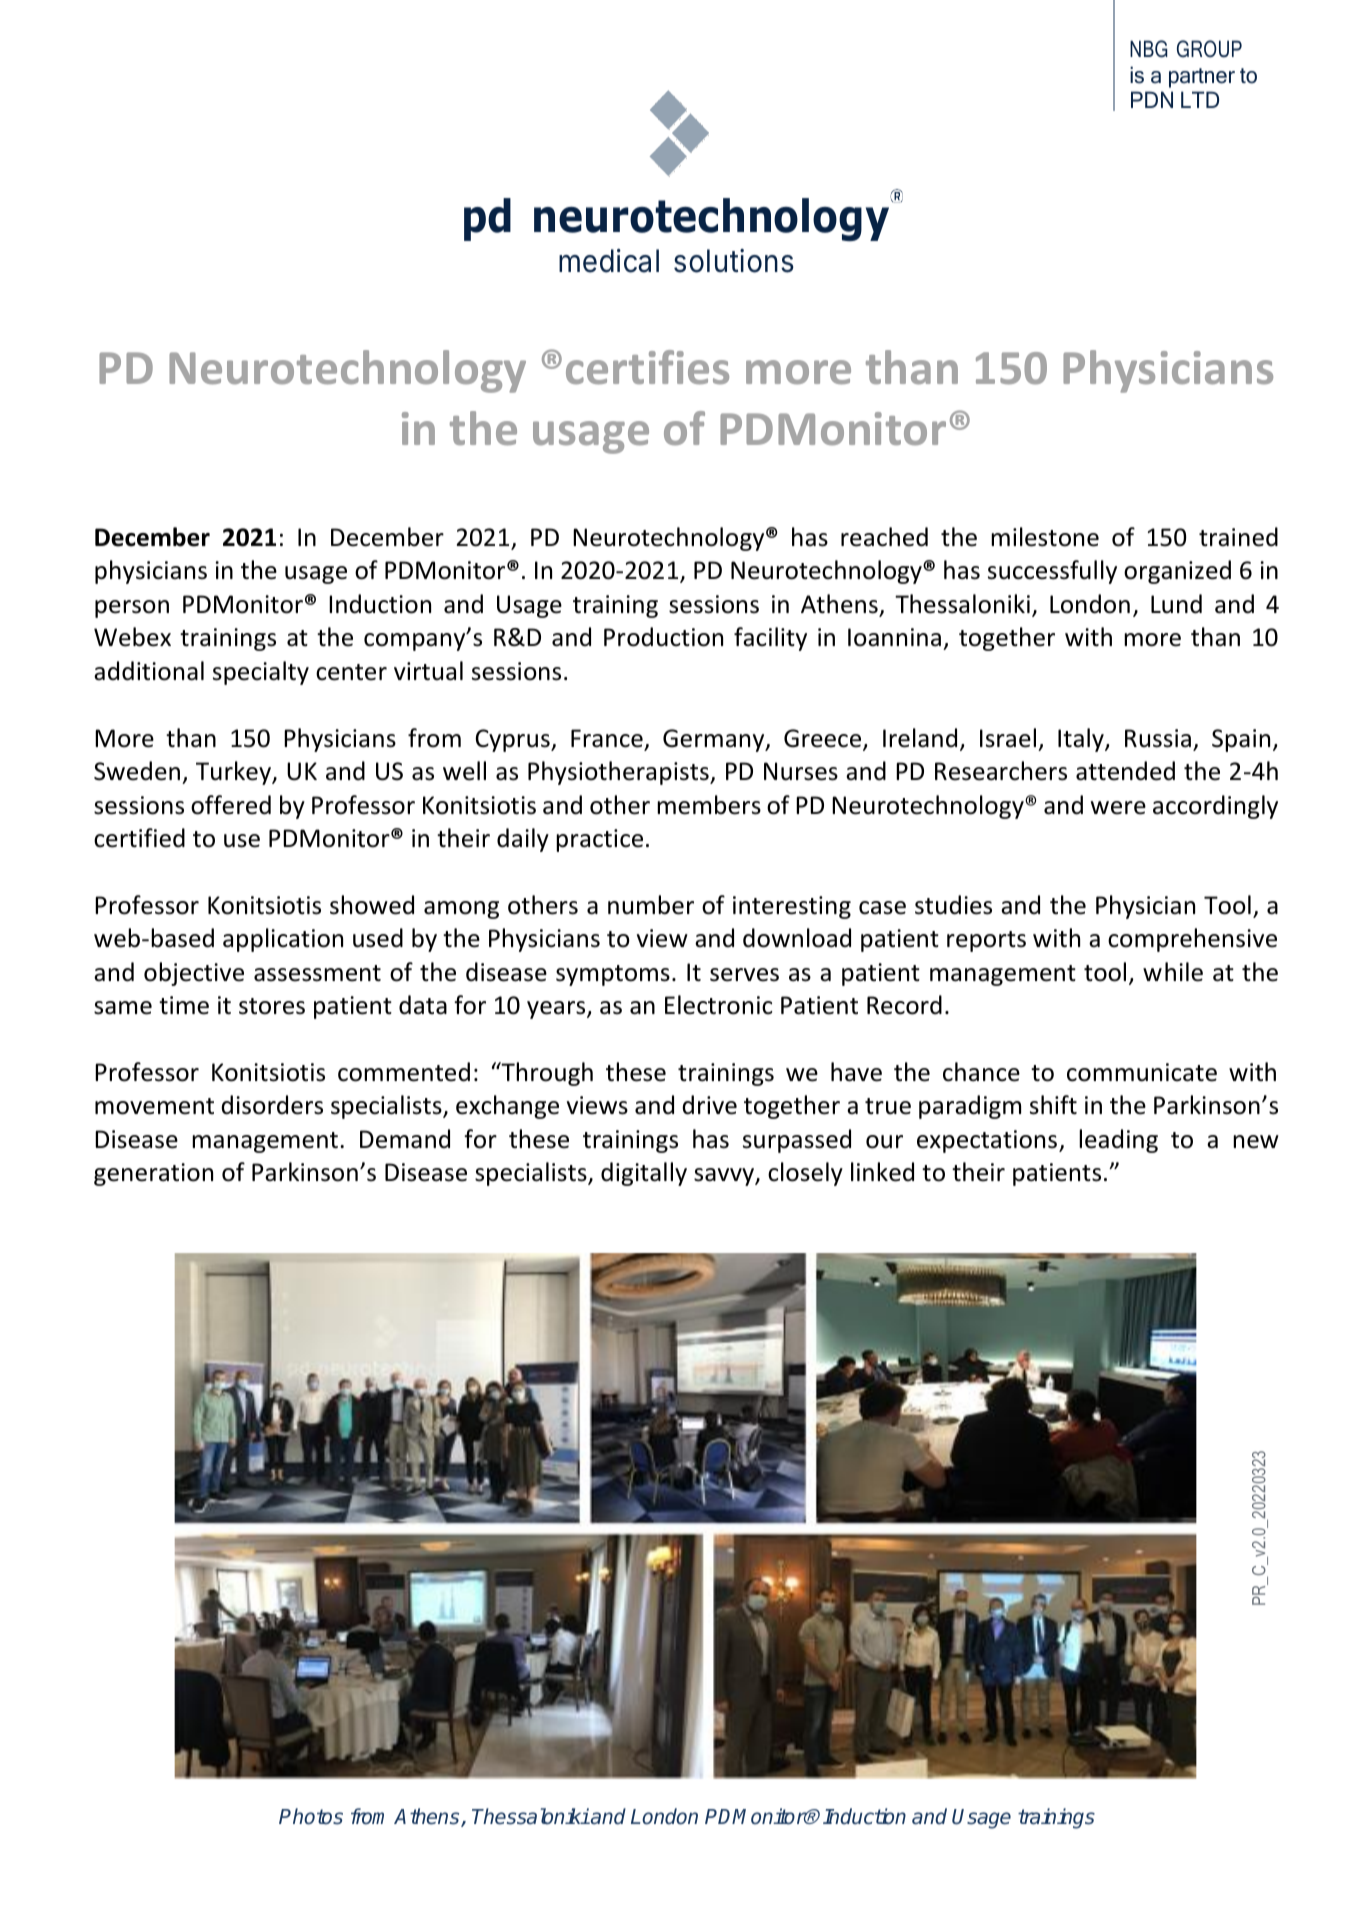 This screenshot has width=1359, height=1921. What do you see at coordinates (644, 1174) in the screenshot?
I see `digitally` at bounding box center [644, 1174].
